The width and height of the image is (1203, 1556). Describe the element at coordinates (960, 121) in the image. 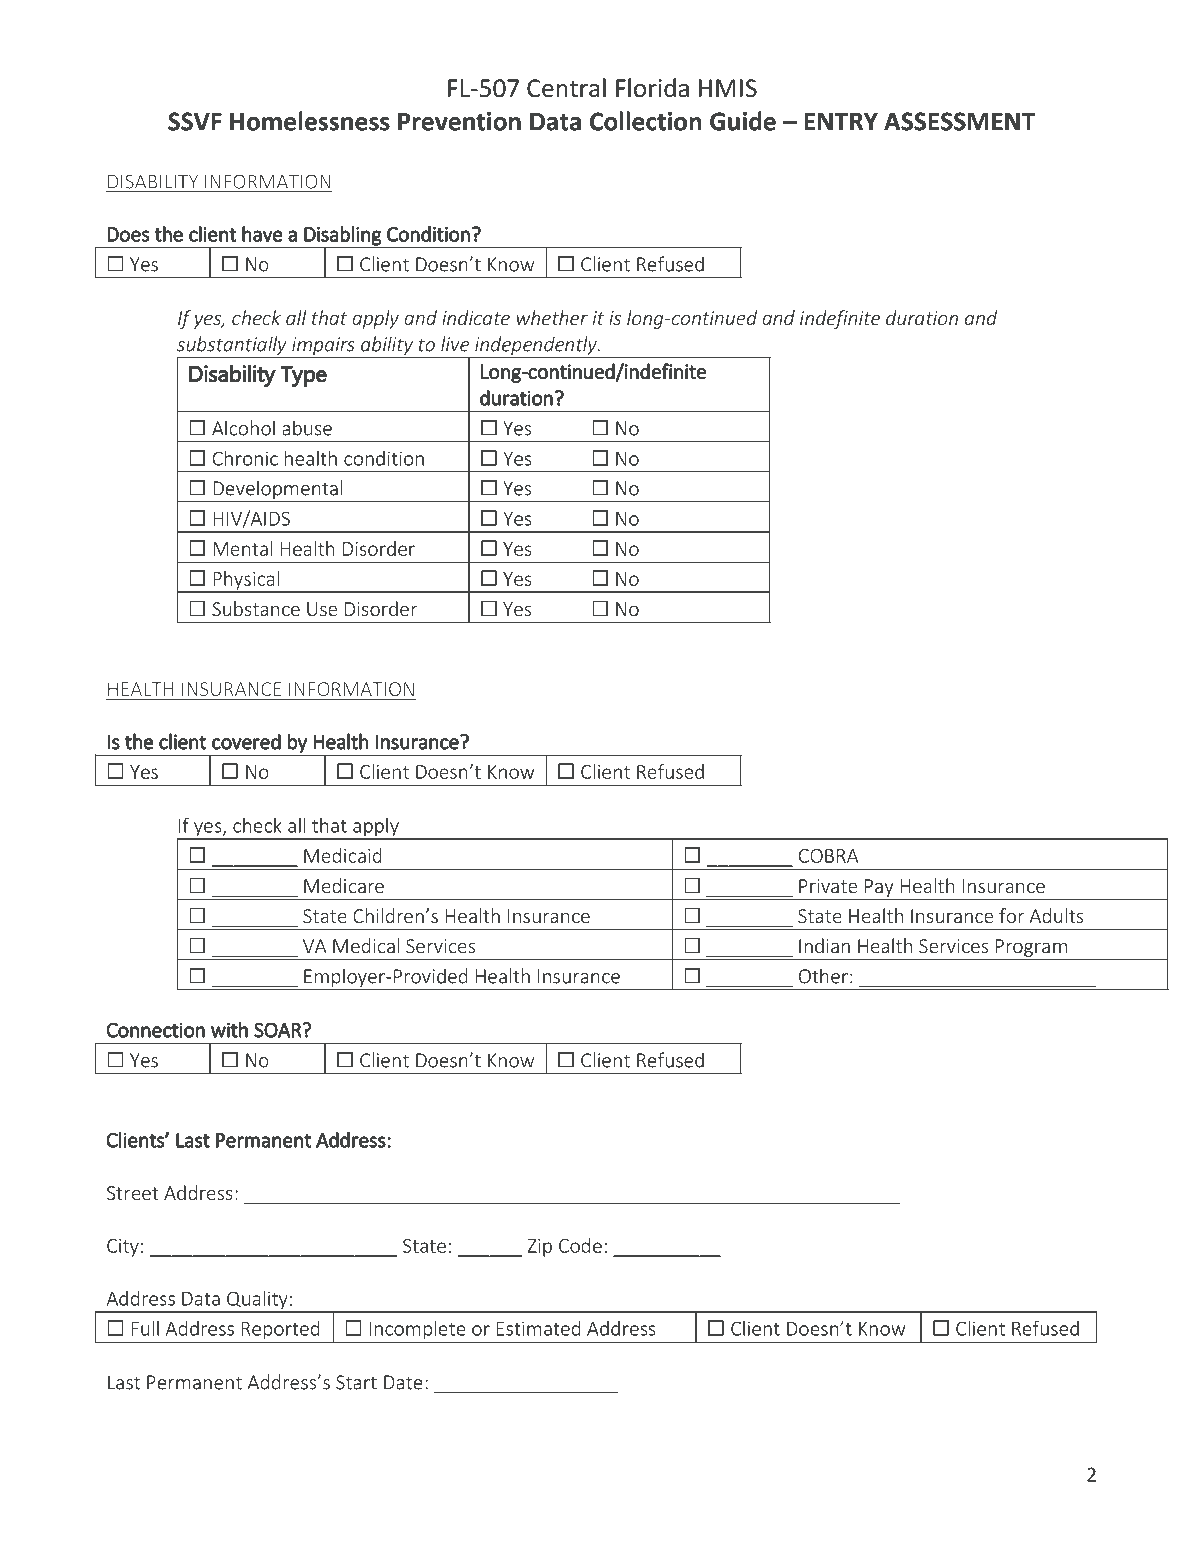

I see `ASSESSMENT` at that location.
